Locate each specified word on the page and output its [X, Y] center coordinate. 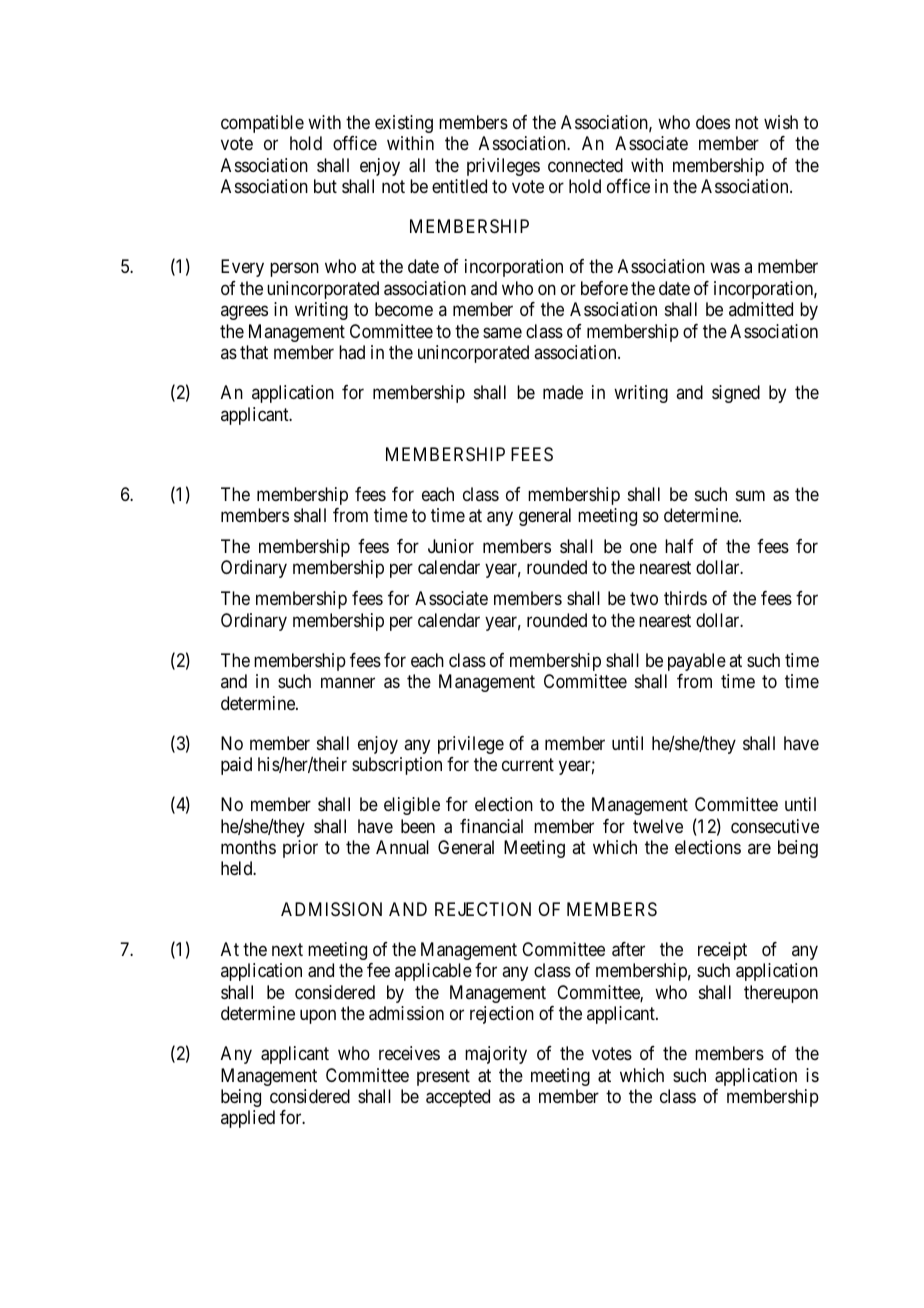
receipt [722, 951]
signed [736, 394]
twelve [658, 826]
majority [496, 1055]
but [325, 186]
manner [348, 683]
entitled [459, 186]
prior [300, 849]
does [713, 122]
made [563, 392]
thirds [685, 598]
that [254, 352]
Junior [451, 546]
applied [248, 1119]
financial [491, 826]
